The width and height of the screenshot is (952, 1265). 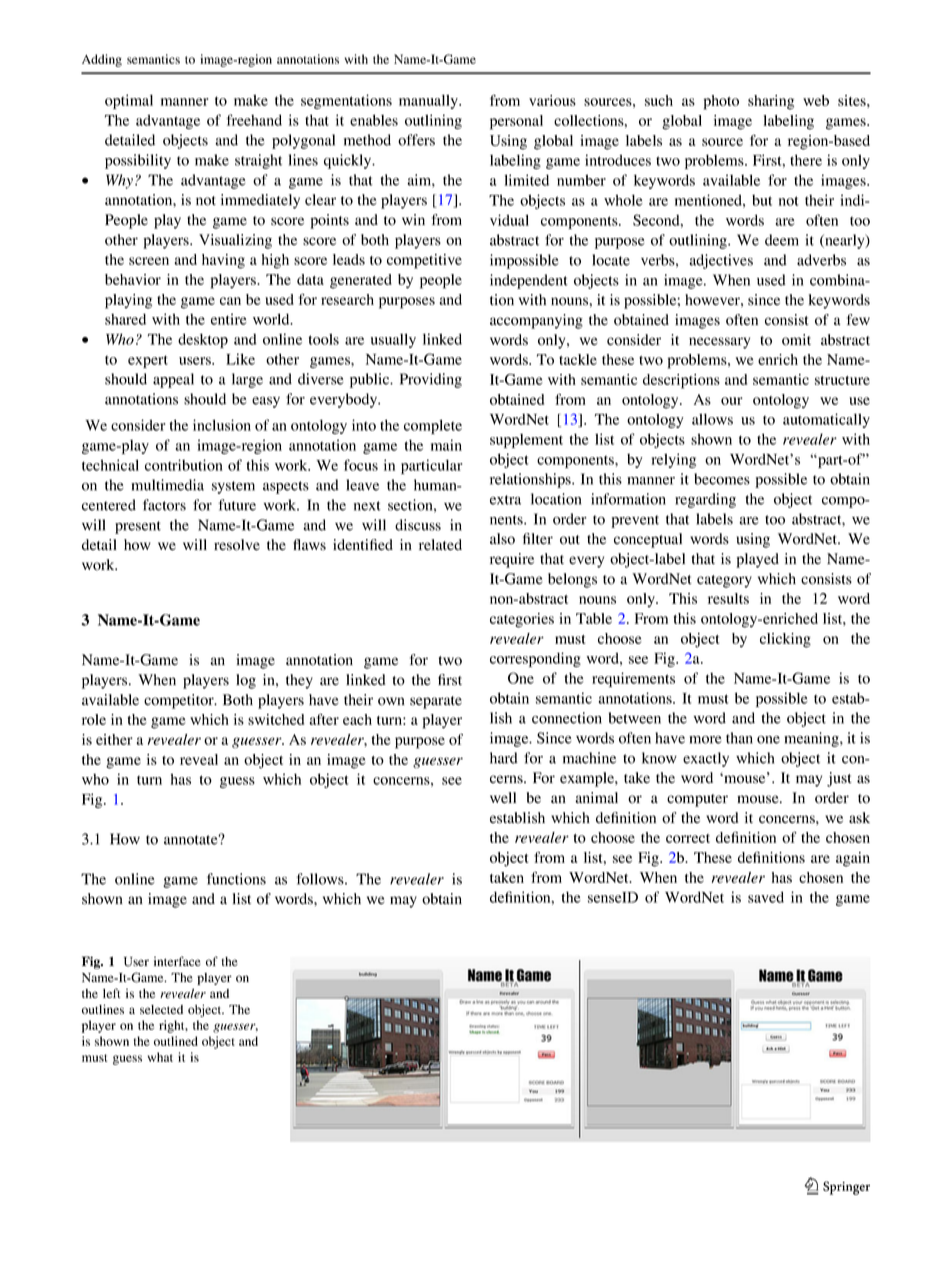 I want to click on saved, so click(x=766, y=897).
